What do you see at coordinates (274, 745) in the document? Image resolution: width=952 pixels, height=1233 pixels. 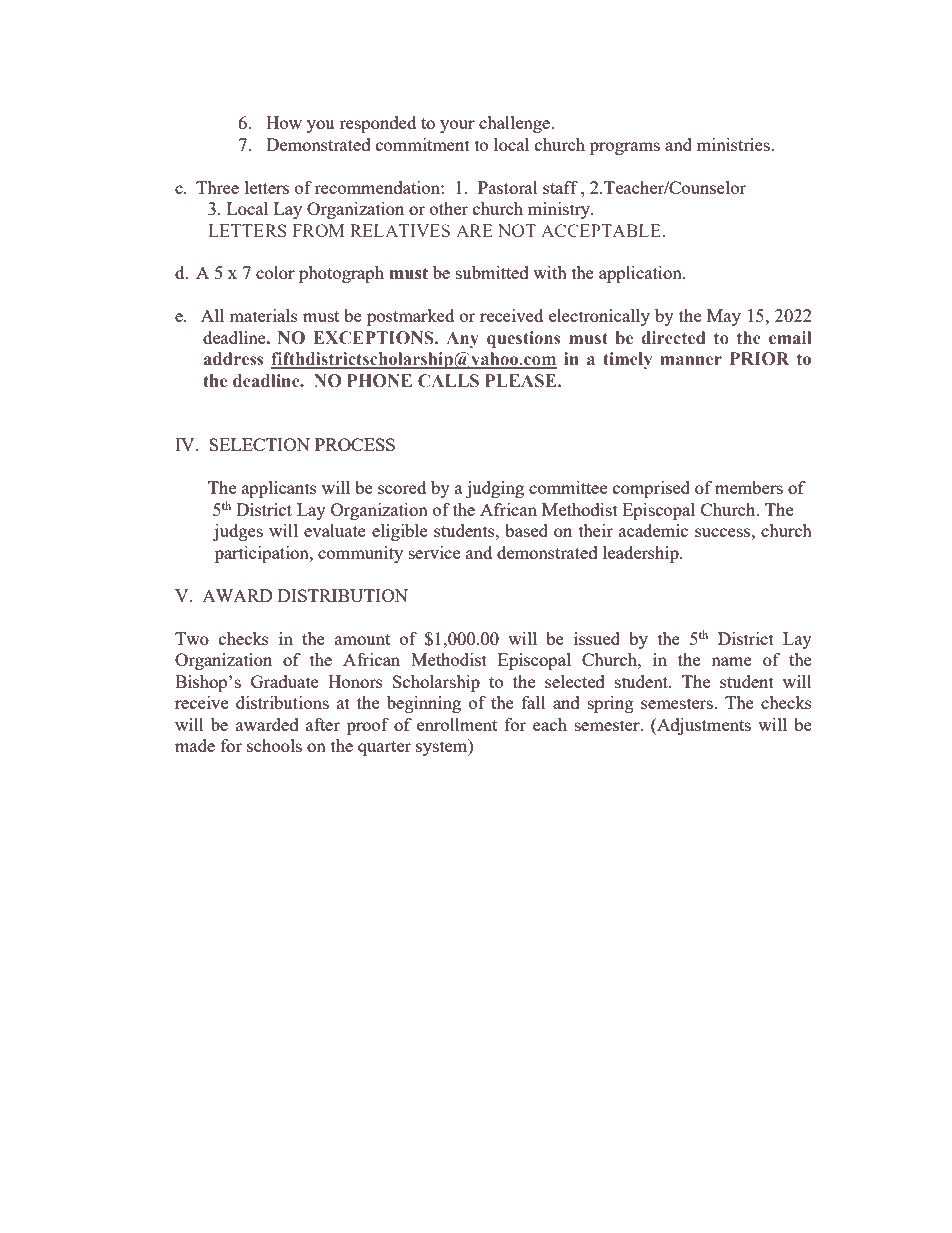 I see `schools` at bounding box center [274, 745].
